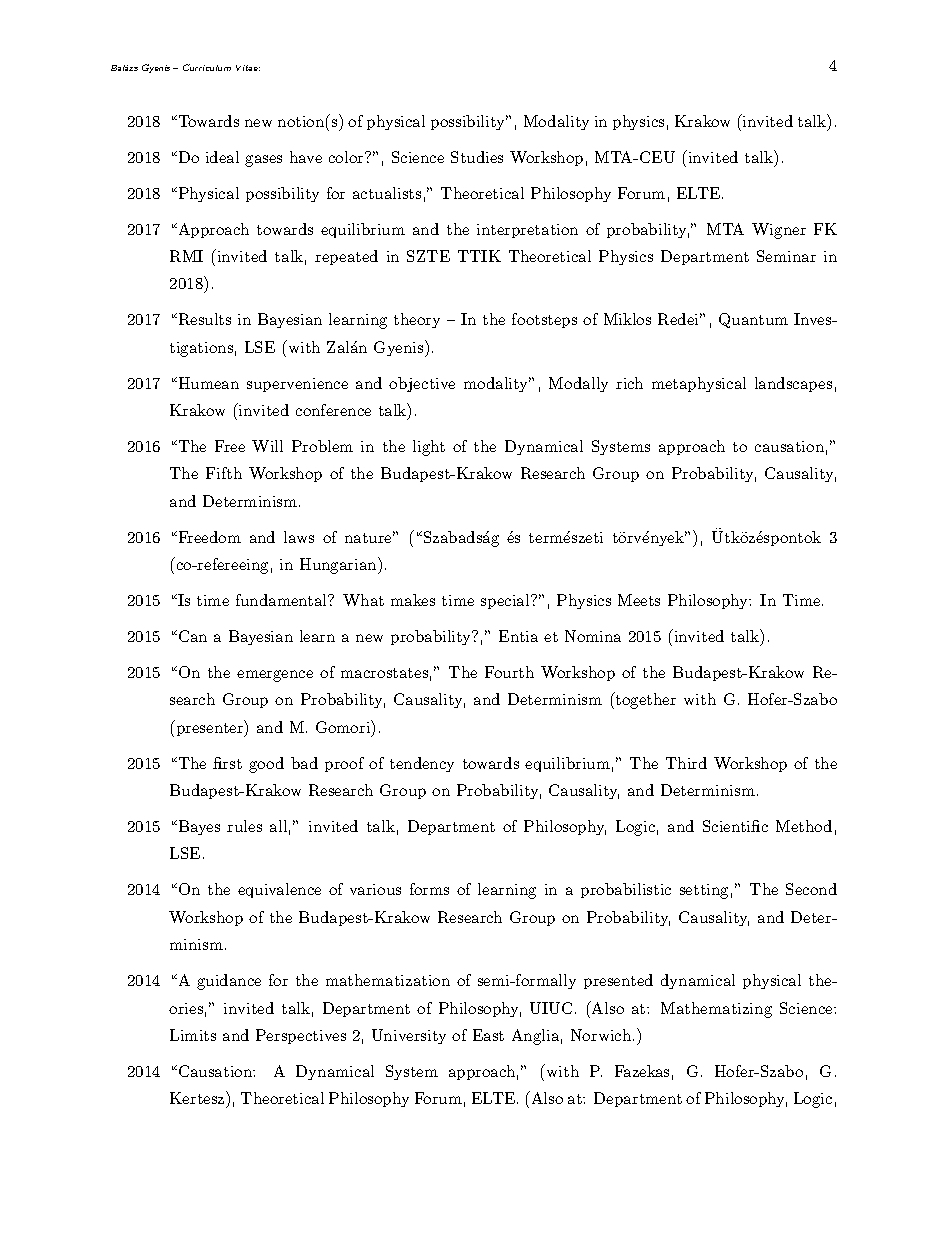 The width and height of the screenshot is (952, 1233). I want to click on Quantum, so click(753, 320).
